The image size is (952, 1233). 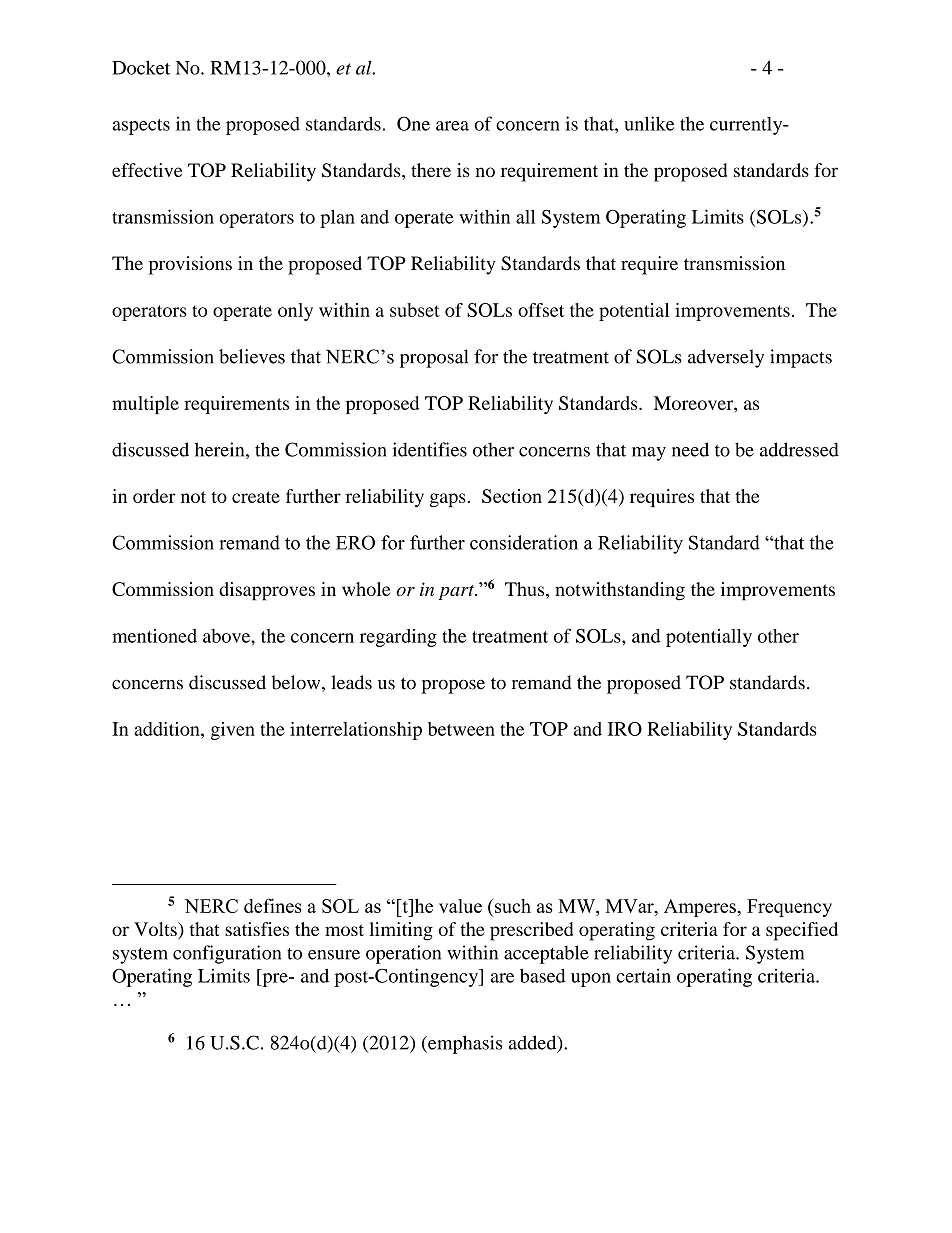 What do you see at coordinates (461, 729) in the document?
I see `between` at bounding box center [461, 729].
